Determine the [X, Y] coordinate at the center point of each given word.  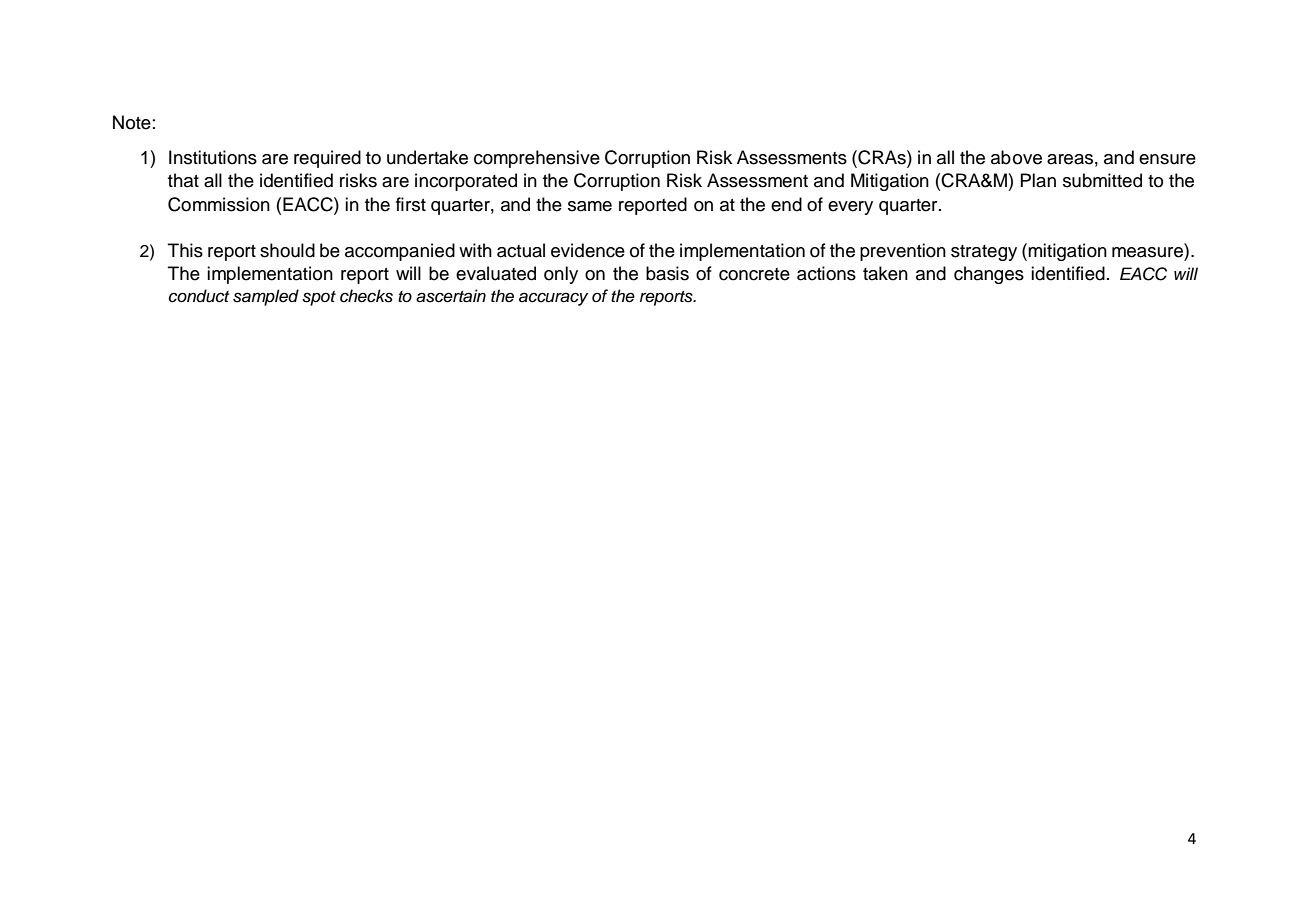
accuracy [553, 299]
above [1016, 157]
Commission [219, 204]
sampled [266, 297]
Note [132, 122]
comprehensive [537, 159]
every [850, 208]
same [590, 206]
